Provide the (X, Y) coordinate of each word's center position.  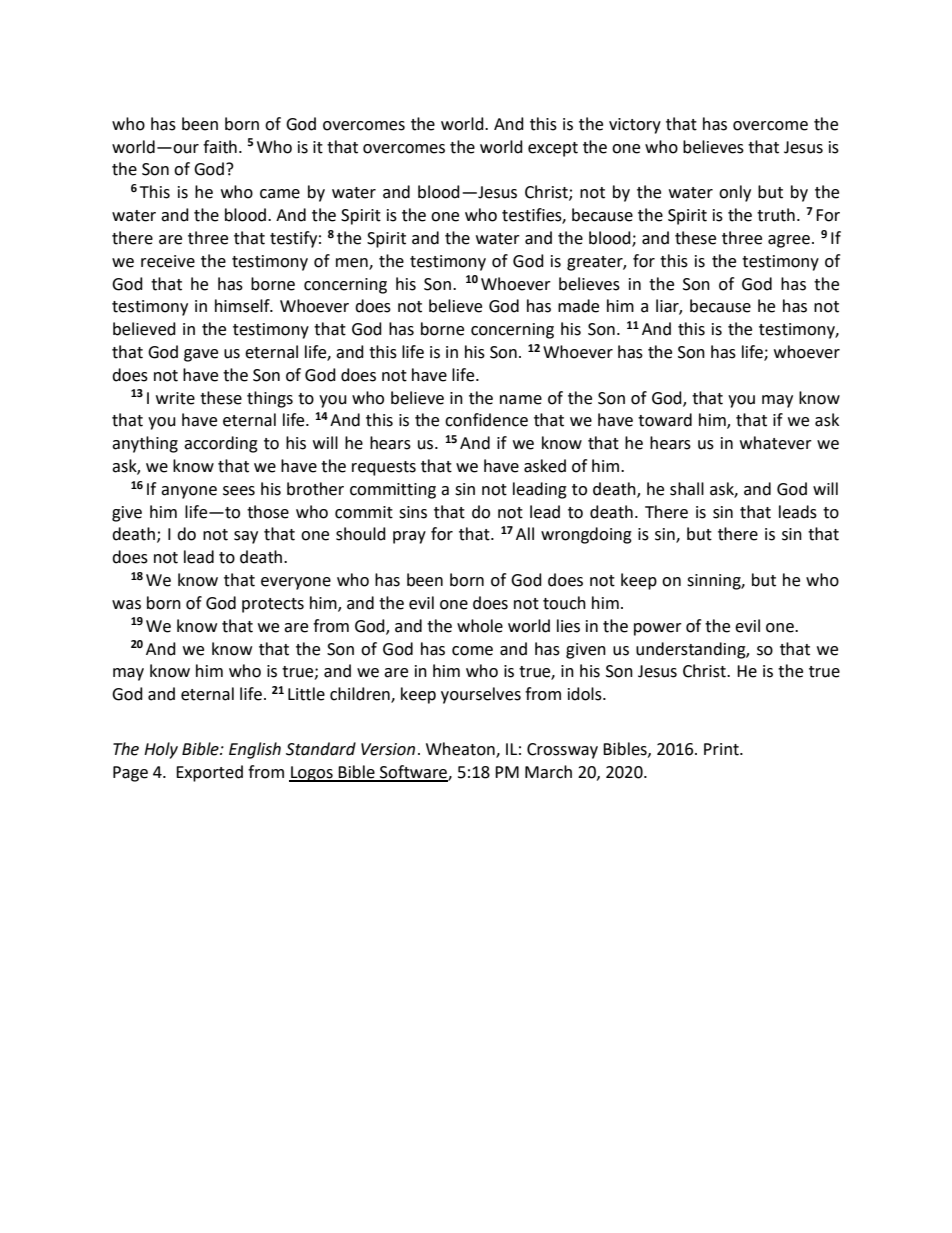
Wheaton (461, 750)
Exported (209, 773)
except (553, 149)
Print (722, 749)
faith (220, 147)
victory (635, 126)
